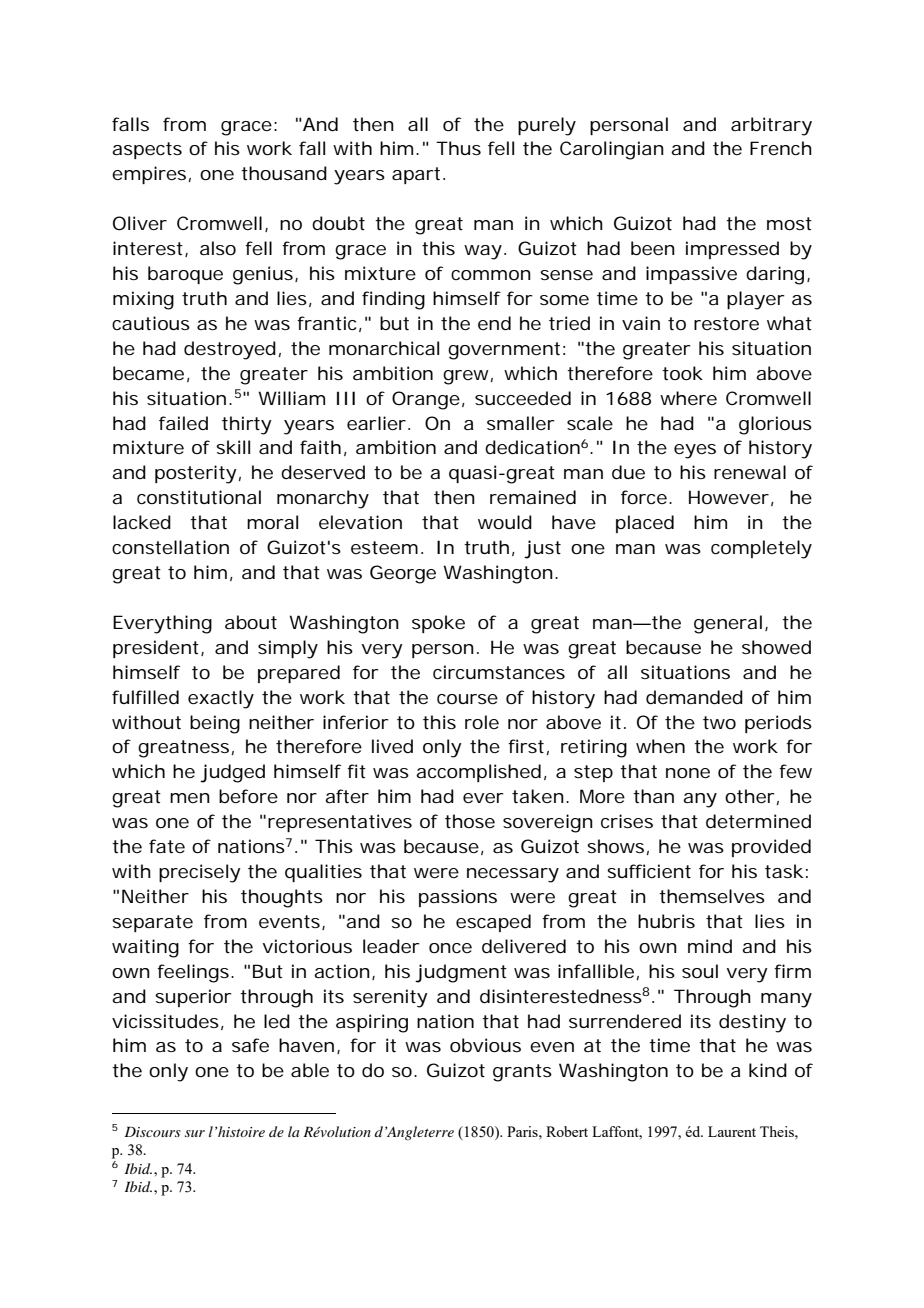  What do you see at coordinates (522, 1073) in the screenshot?
I see `grants` at bounding box center [522, 1073].
